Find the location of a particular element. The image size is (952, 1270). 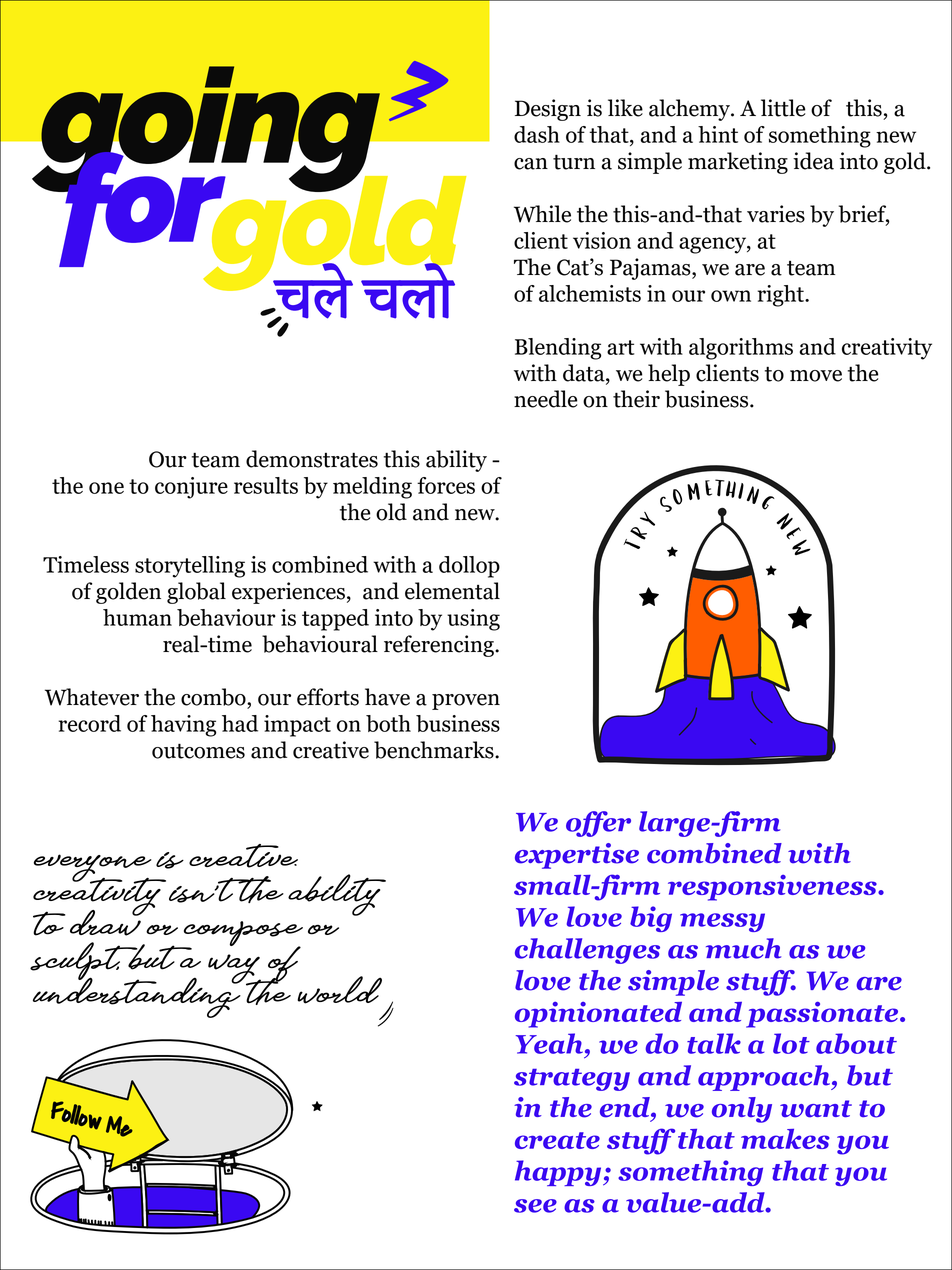

referencing is located at coordinates (440, 646).
